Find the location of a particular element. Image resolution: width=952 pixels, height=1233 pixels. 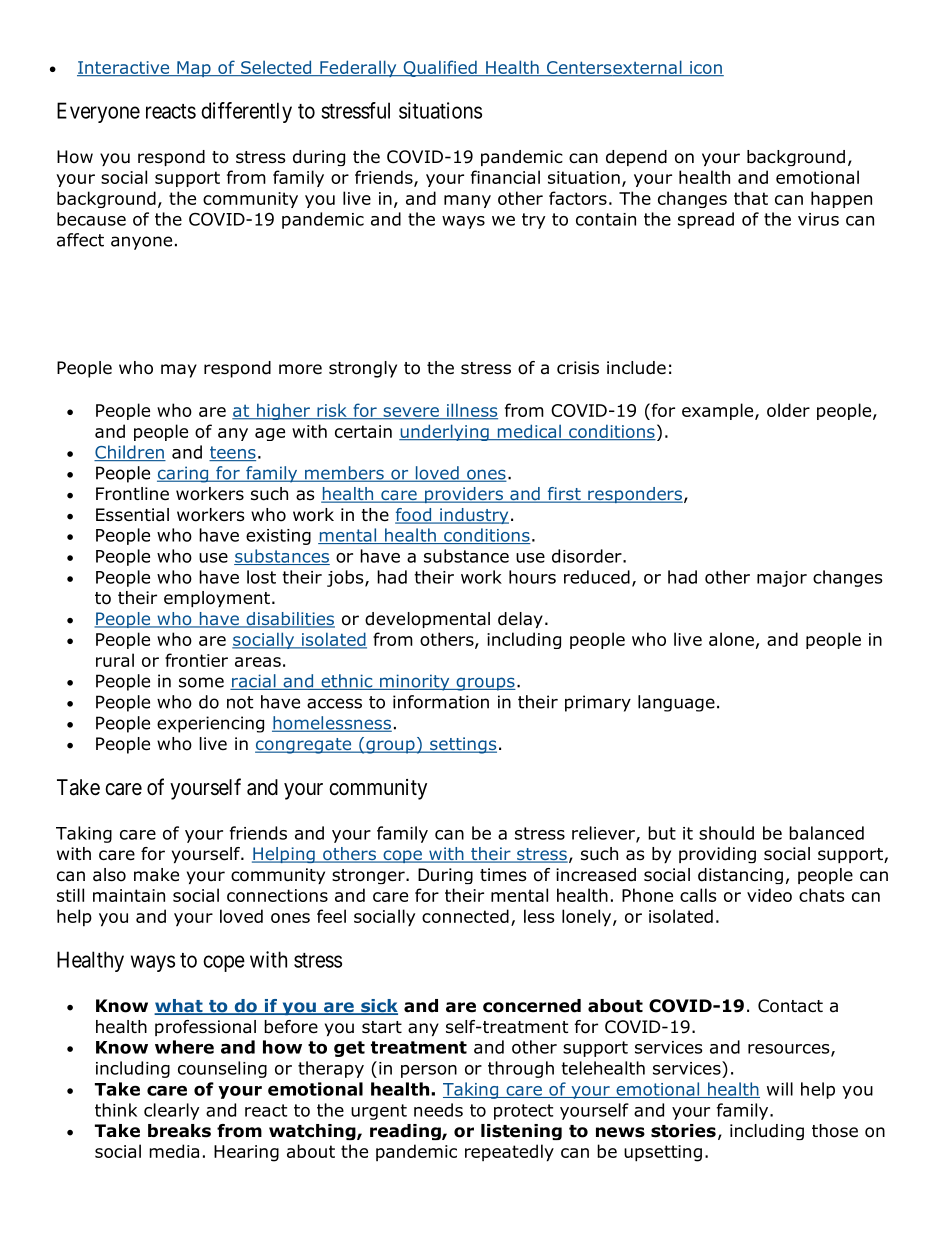

needs is located at coordinates (438, 1110).
